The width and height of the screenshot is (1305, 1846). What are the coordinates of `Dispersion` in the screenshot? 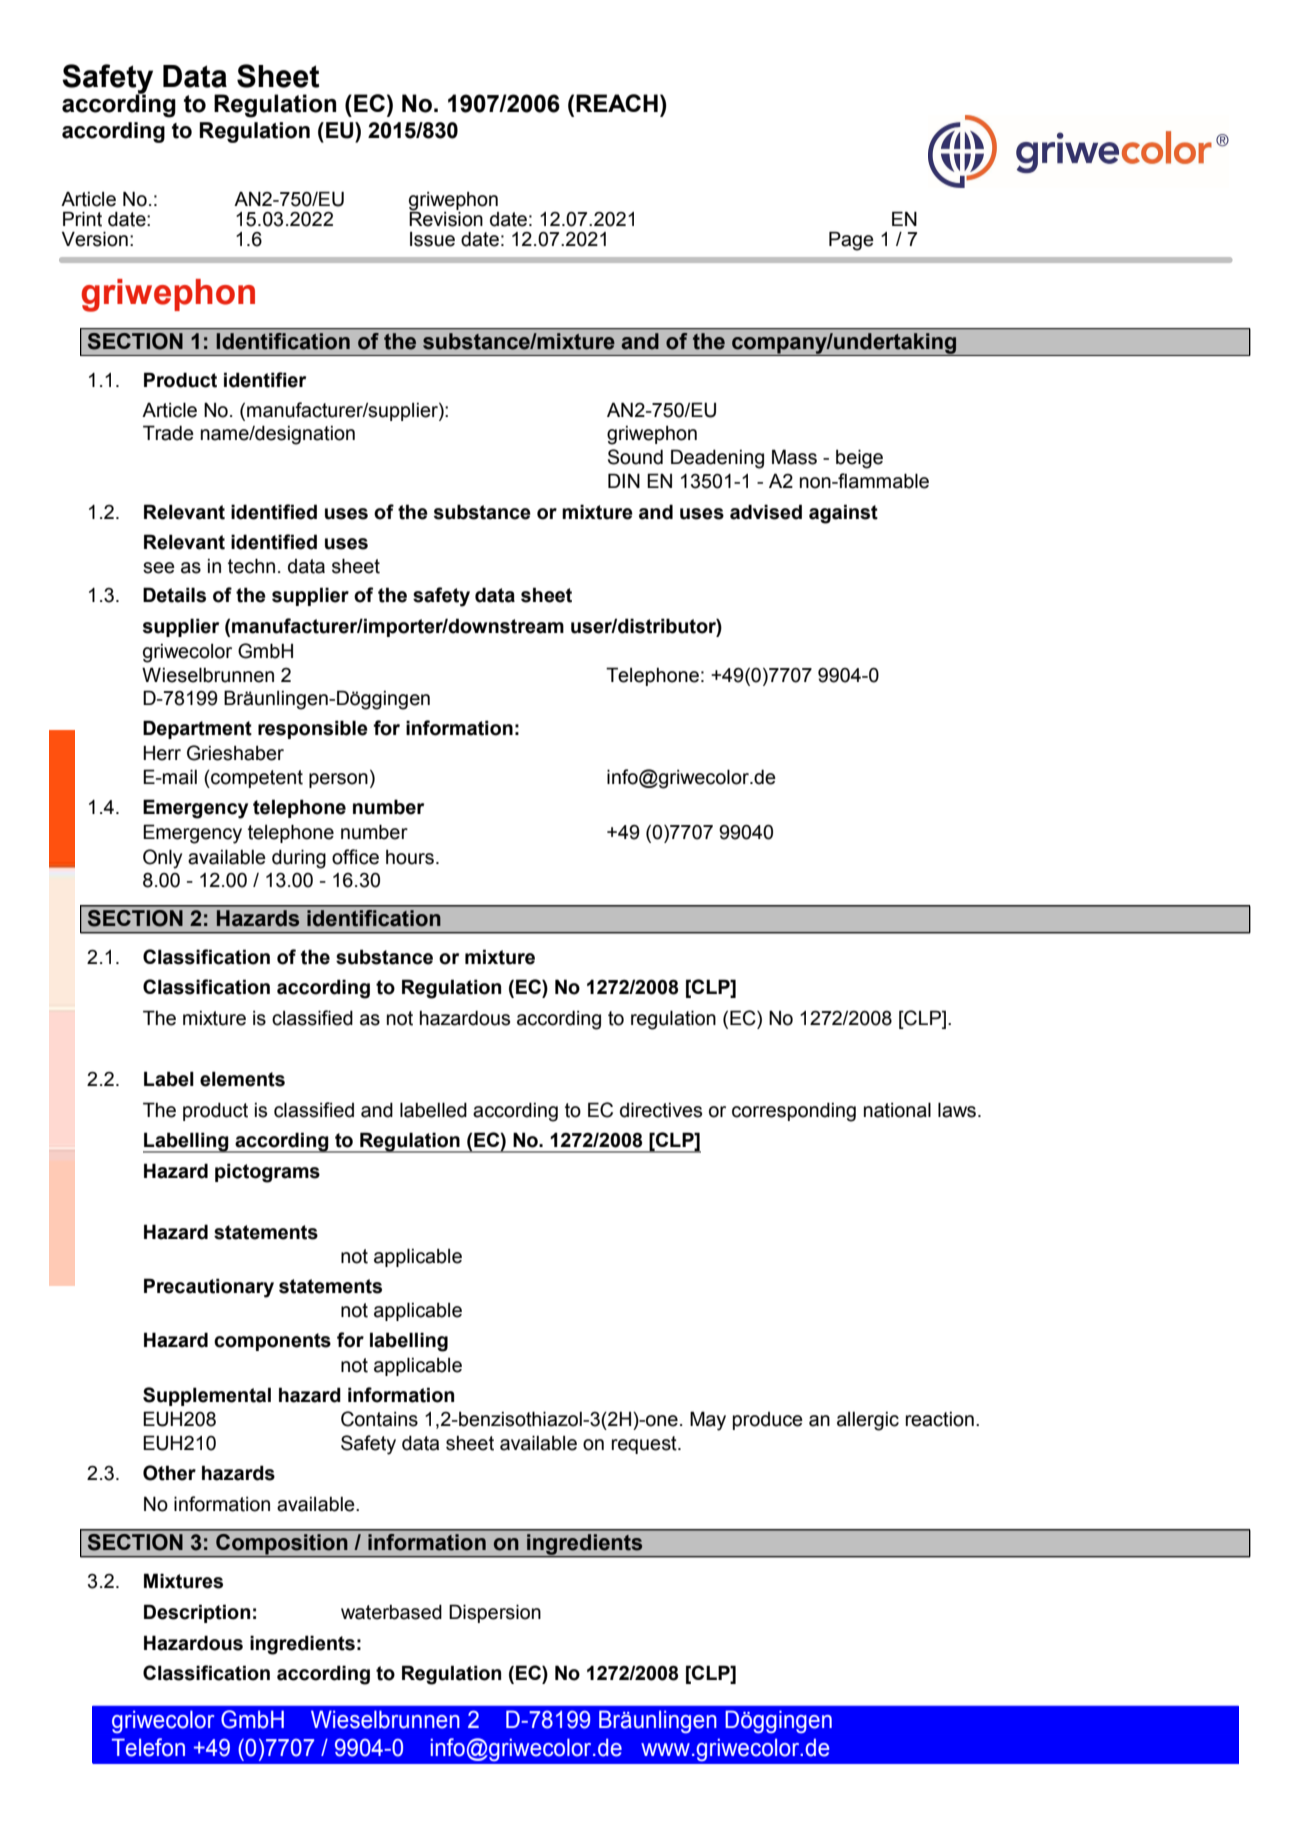 It's located at (495, 1613).
